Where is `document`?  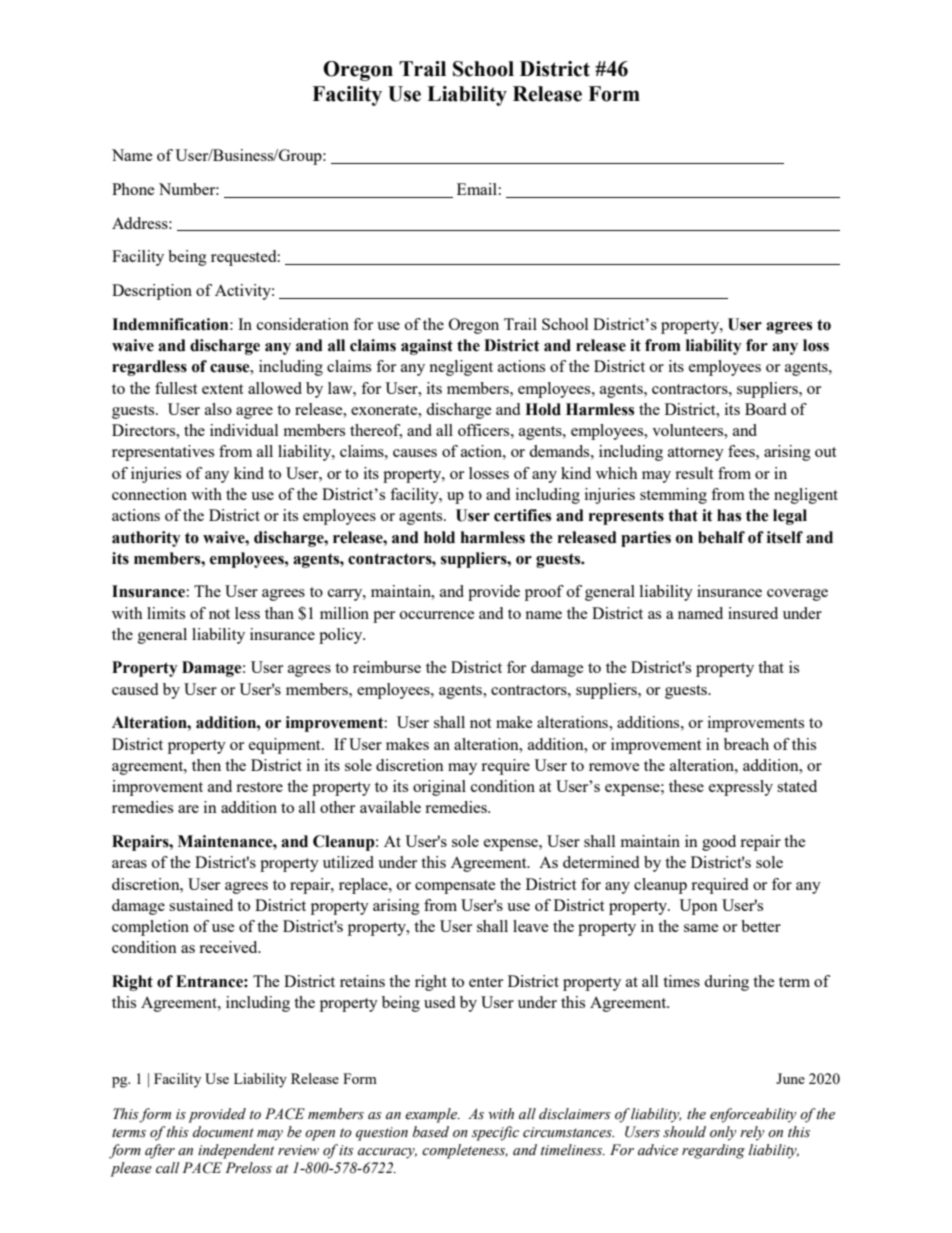
document is located at coordinates (223, 1132).
